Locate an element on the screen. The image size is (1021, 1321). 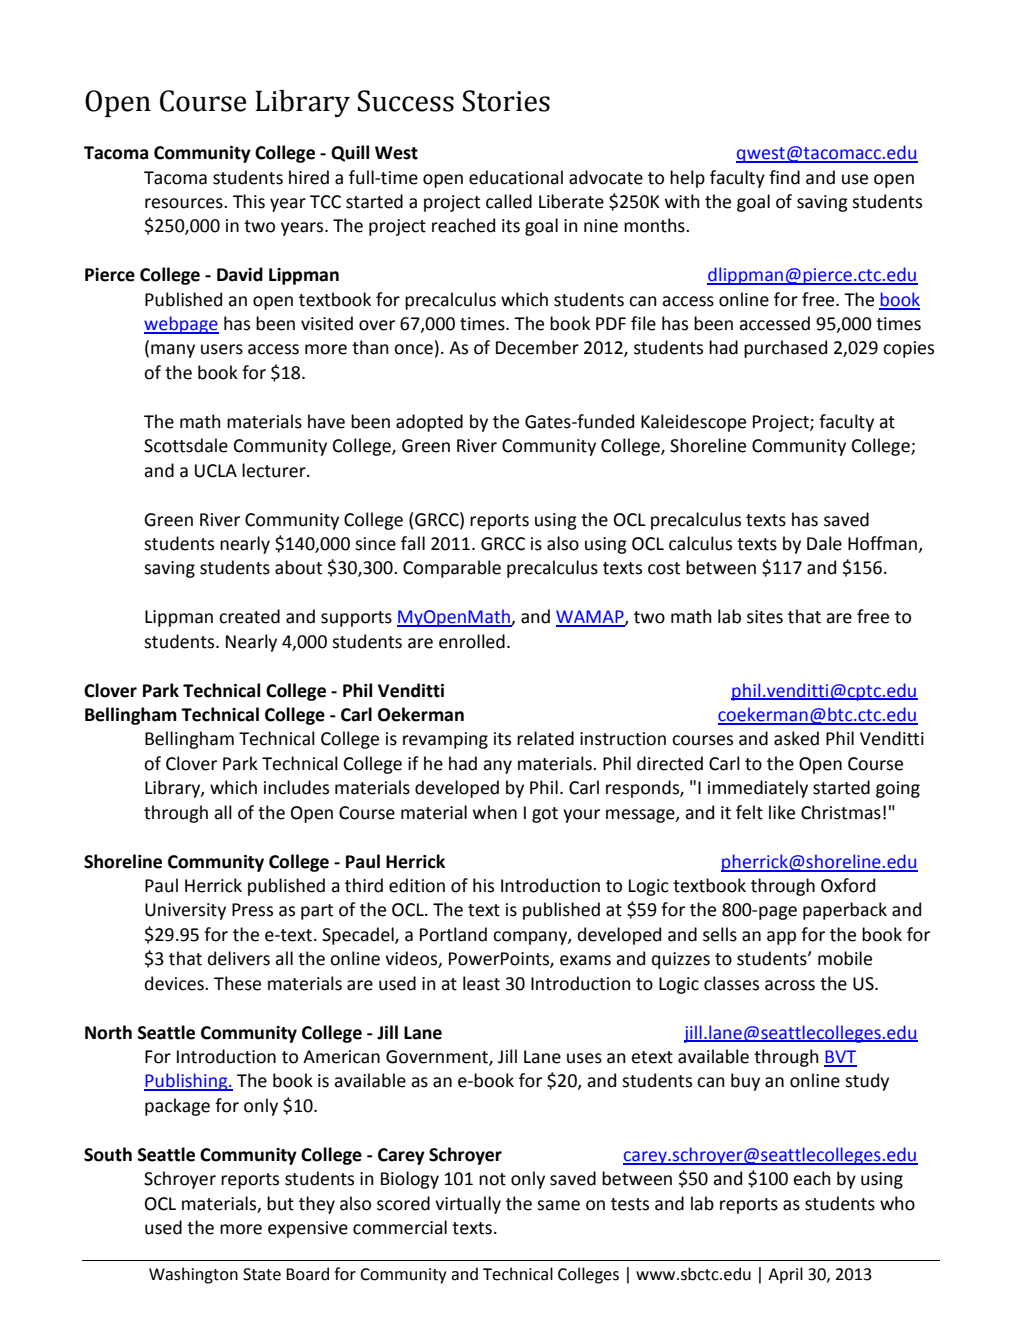
resources is located at coordinates (185, 203).
